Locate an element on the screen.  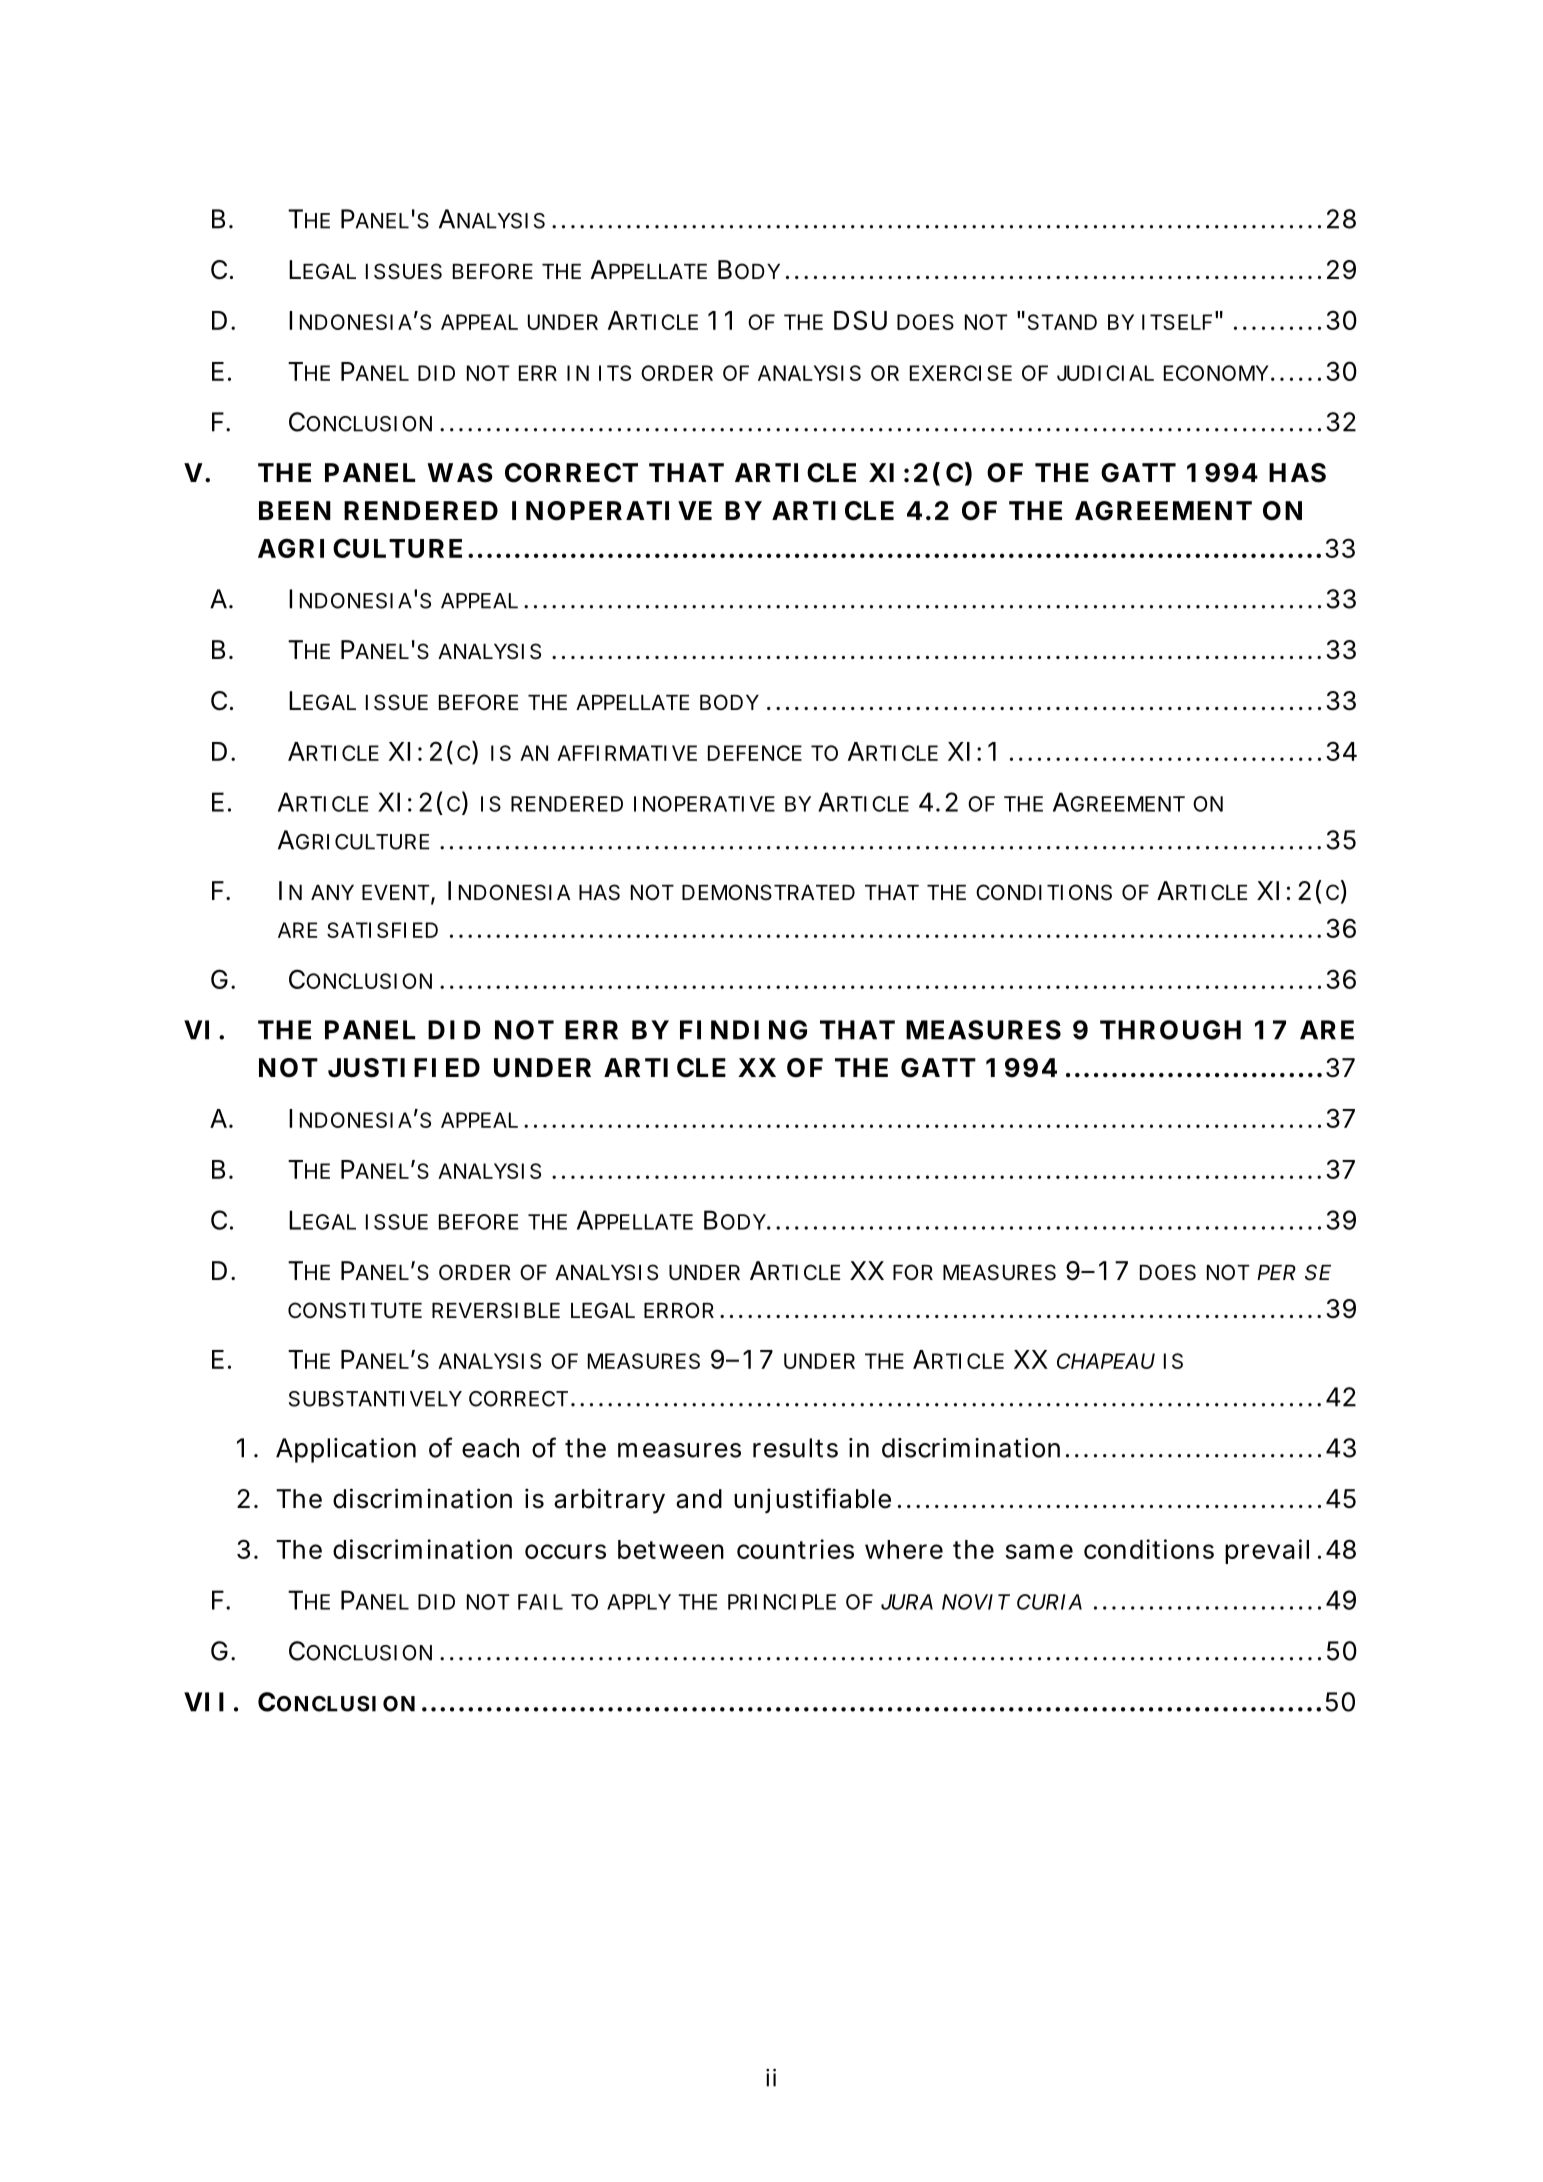
VII is located at coordinates (204, 1702).
